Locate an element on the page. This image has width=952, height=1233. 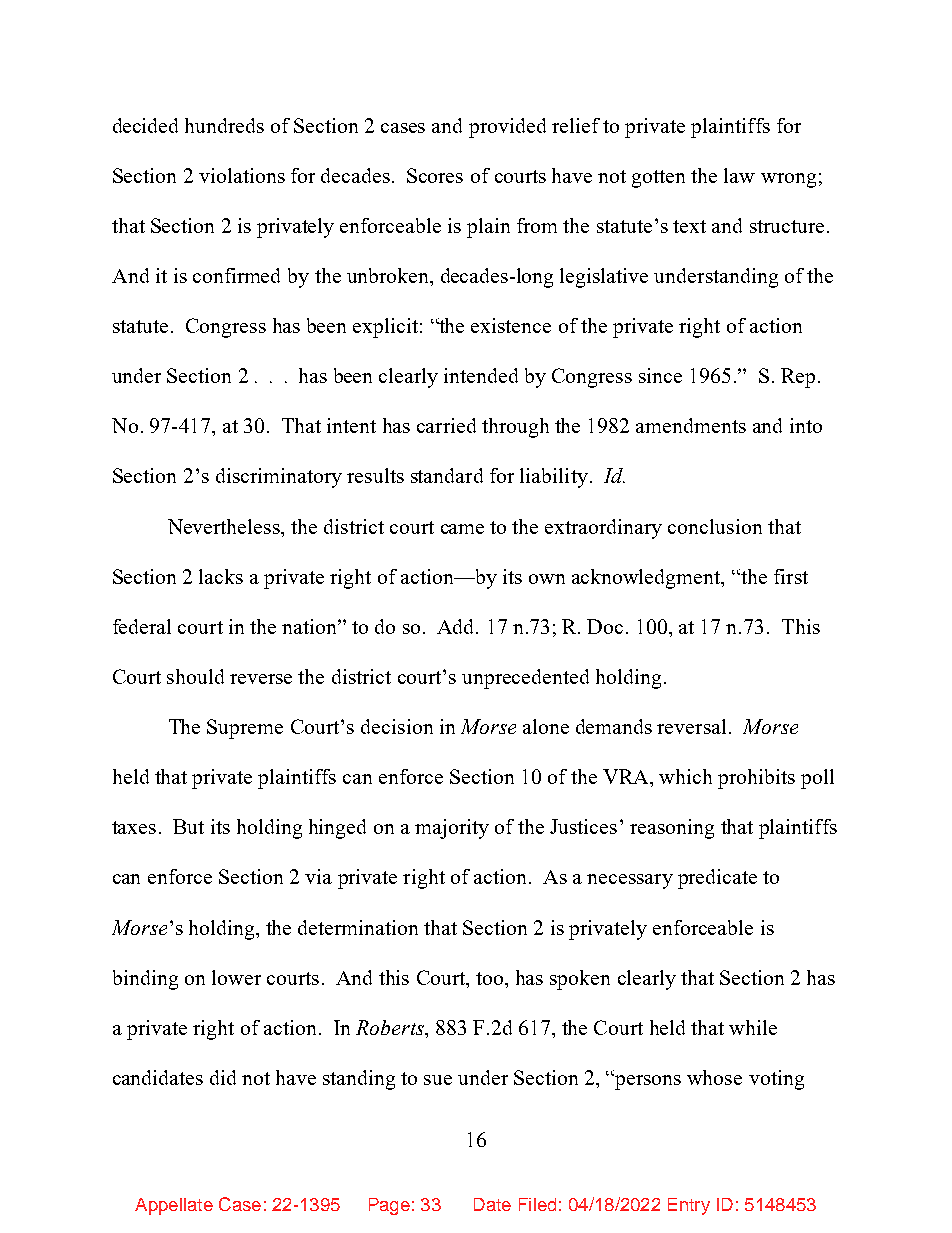
violations is located at coordinates (242, 175).
